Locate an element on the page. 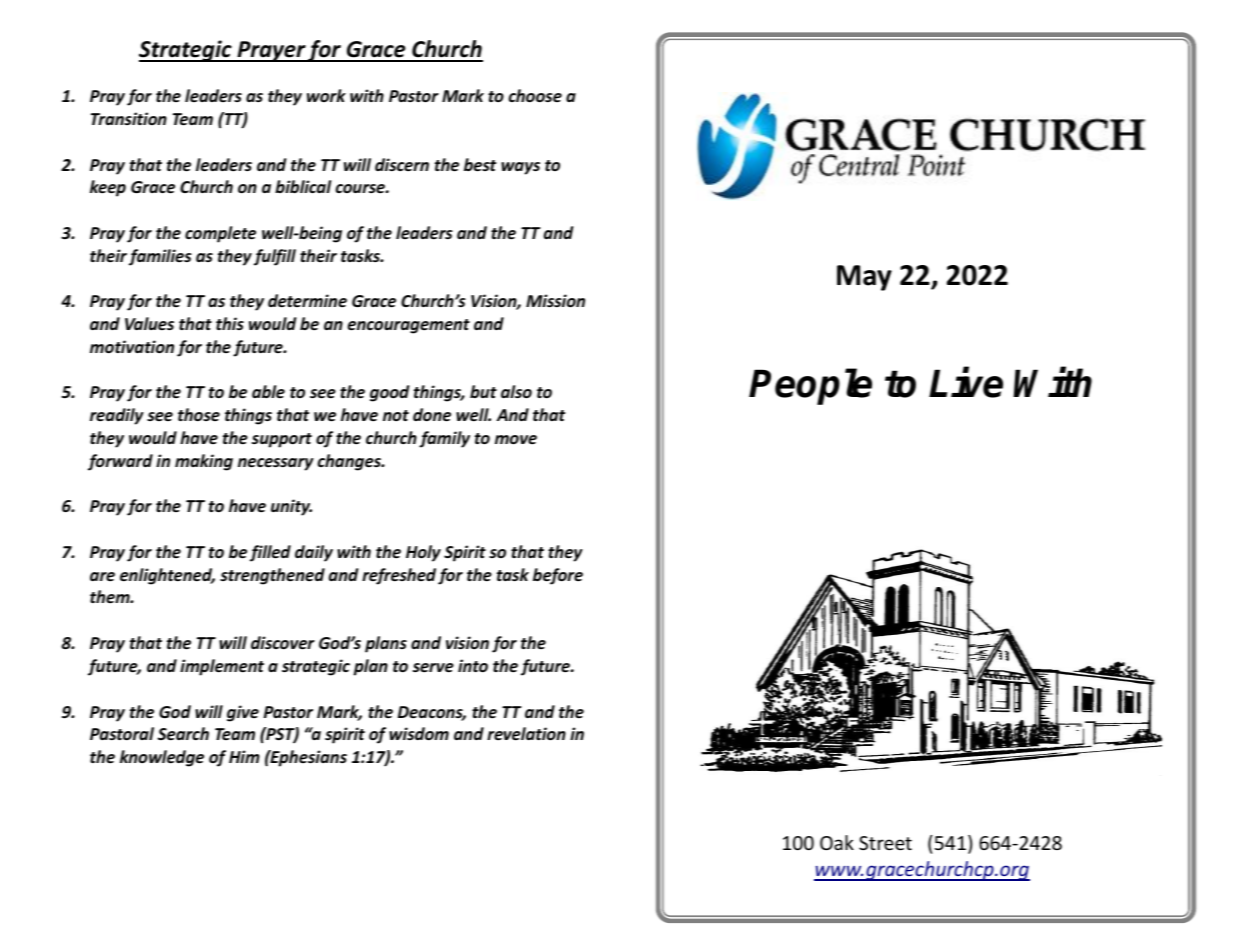 The width and height of the document is (1233, 952). ways is located at coordinates (520, 168).
